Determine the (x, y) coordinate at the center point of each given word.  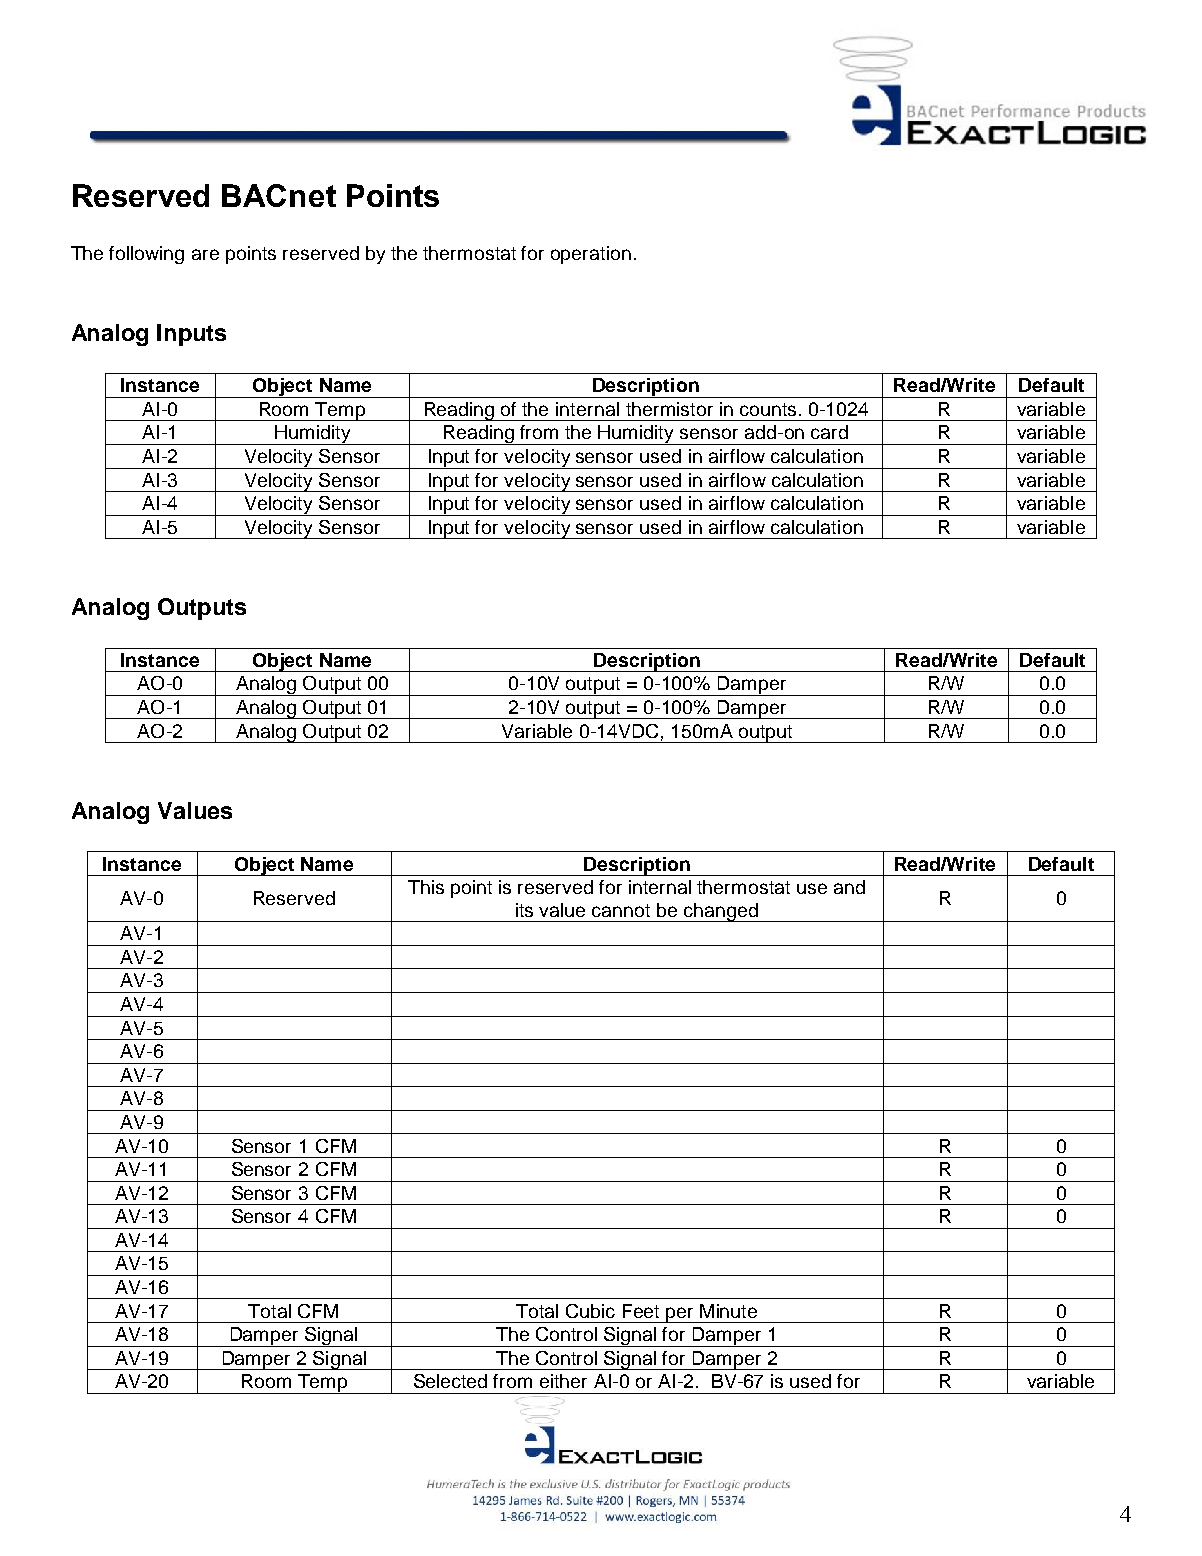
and (849, 887)
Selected (450, 1381)
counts (768, 409)
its (524, 910)
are (205, 254)
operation (591, 255)
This (426, 887)
